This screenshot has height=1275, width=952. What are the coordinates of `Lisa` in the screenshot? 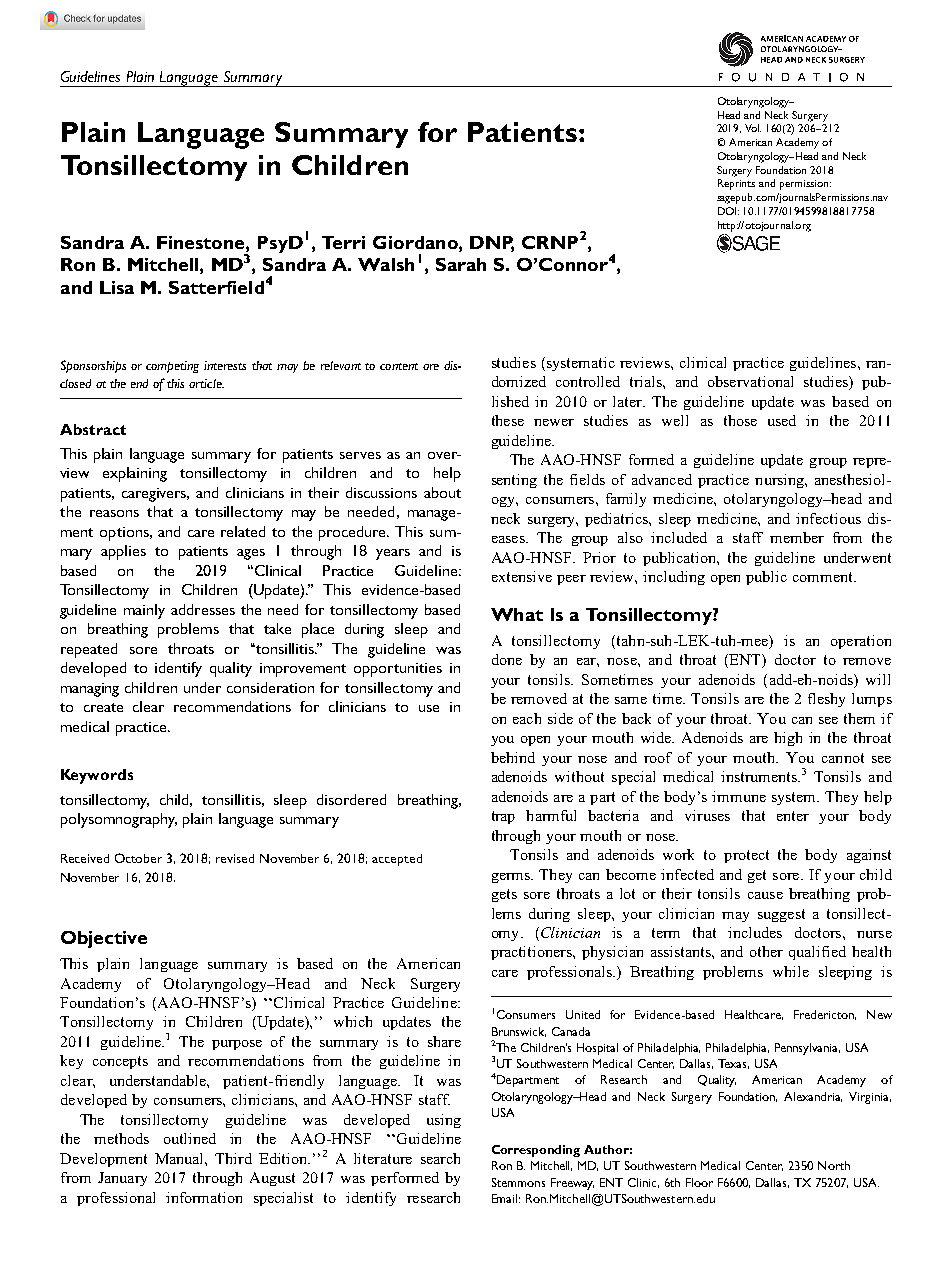 It's located at (117, 287).
